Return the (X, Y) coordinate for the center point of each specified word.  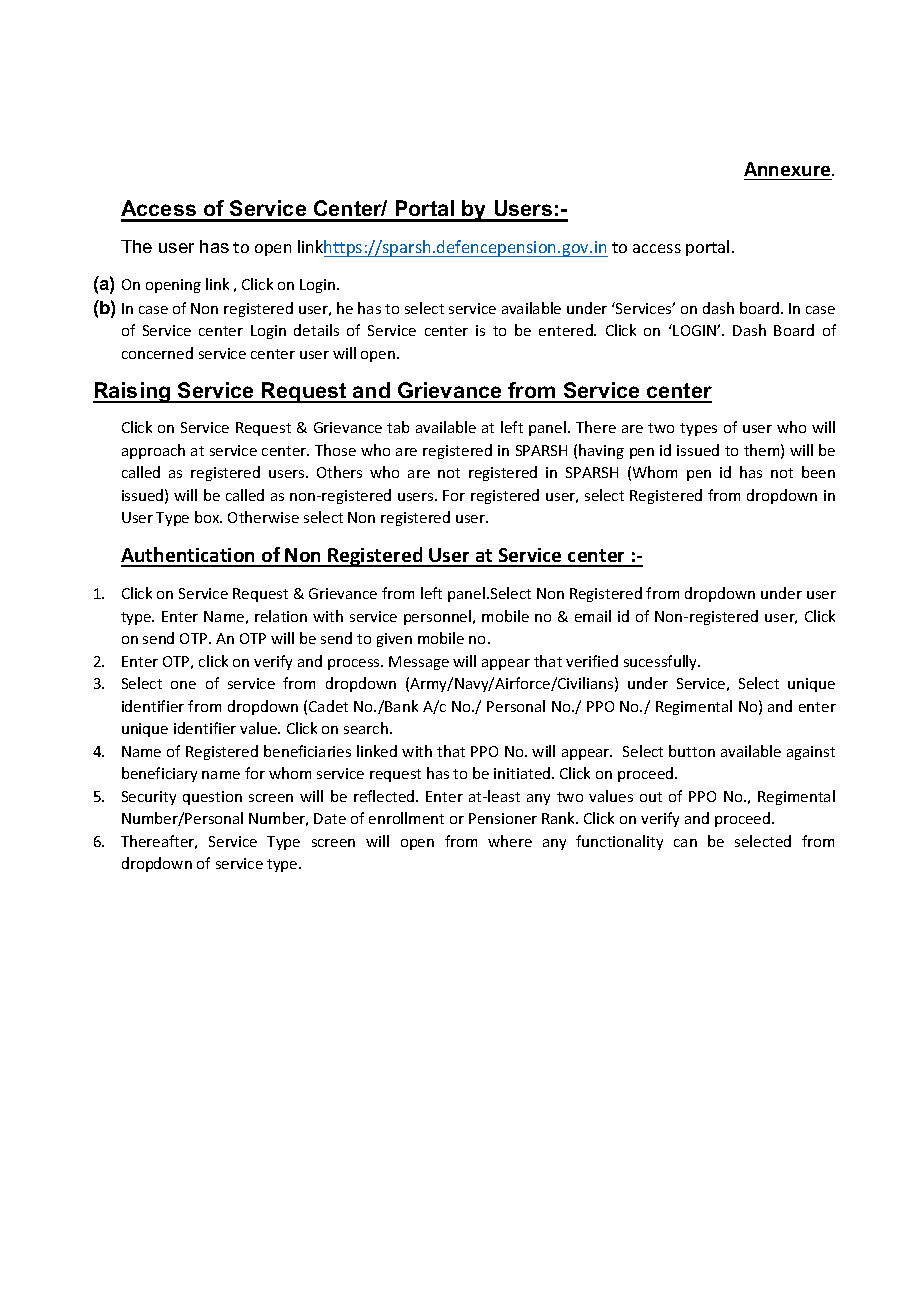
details (316, 330)
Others (339, 472)
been (818, 472)
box (208, 517)
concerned (157, 353)
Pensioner (503, 818)
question (212, 798)
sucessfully (662, 662)
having (601, 451)
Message (419, 663)
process (355, 664)
